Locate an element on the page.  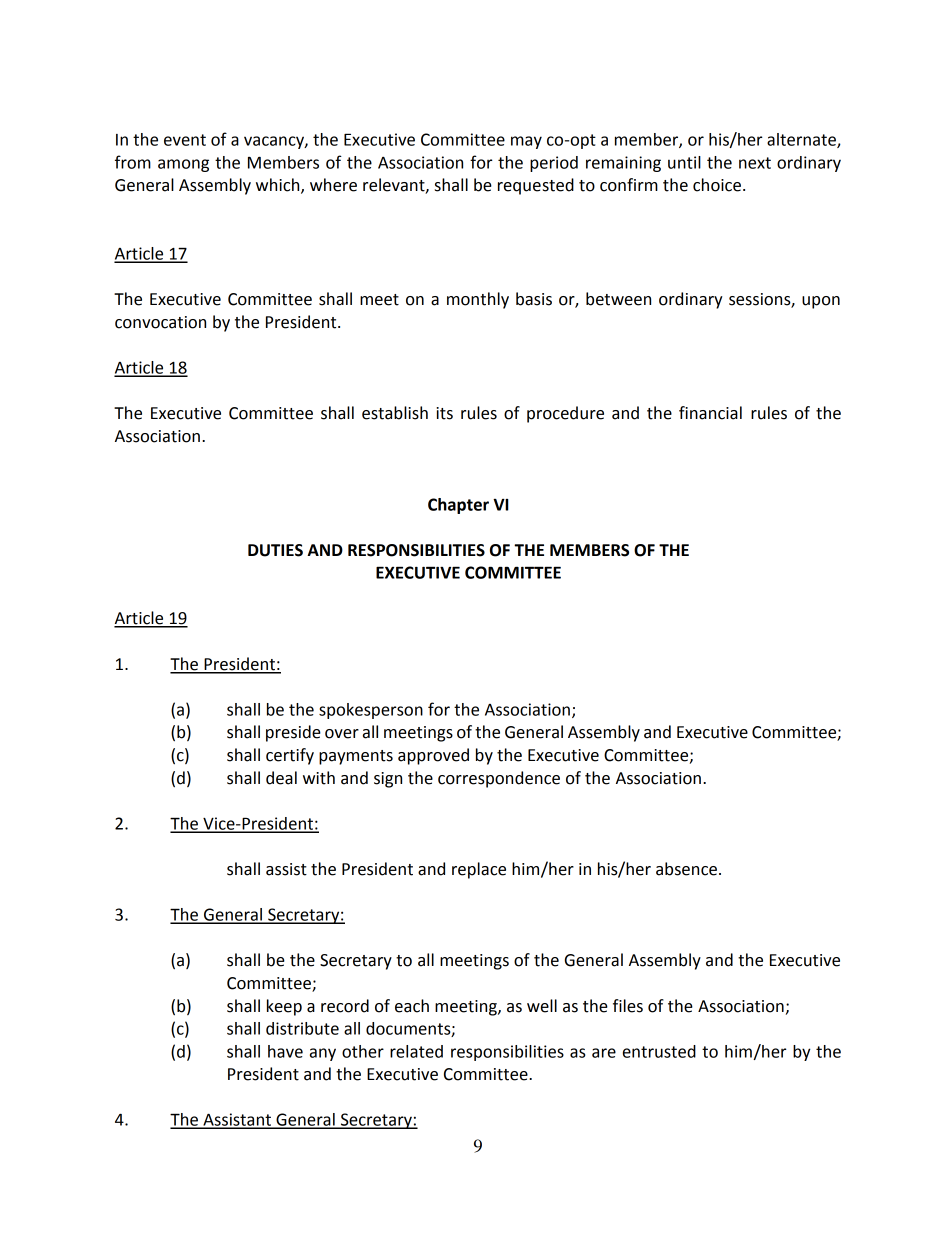
its is located at coordinates (444, 413).
